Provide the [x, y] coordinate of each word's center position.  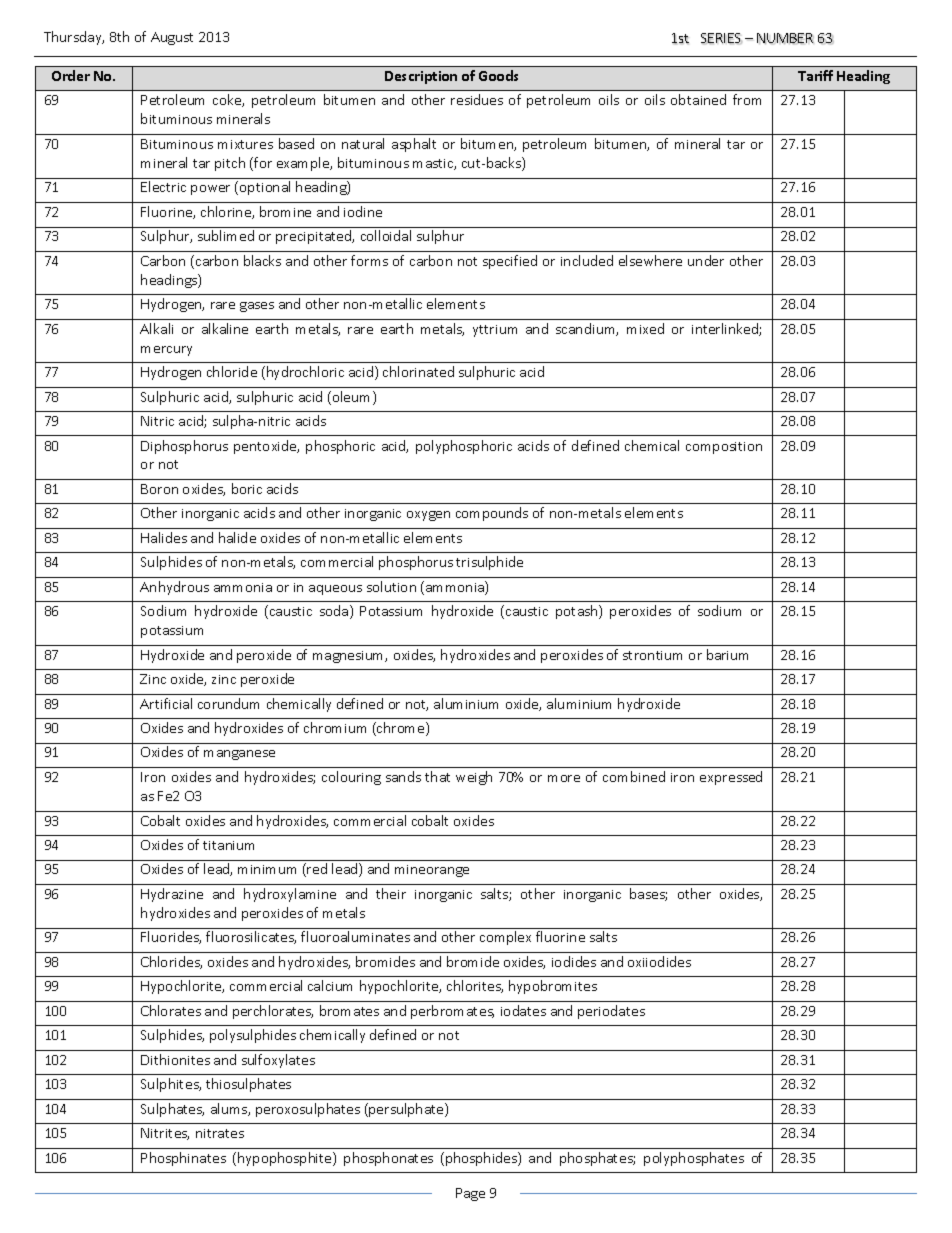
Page [470, 1194]
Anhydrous [174, 588]
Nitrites [165, 1134]
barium [727, 654]
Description [421, 77]
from [747, 99]
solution [391, 586]
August [172, 38]
